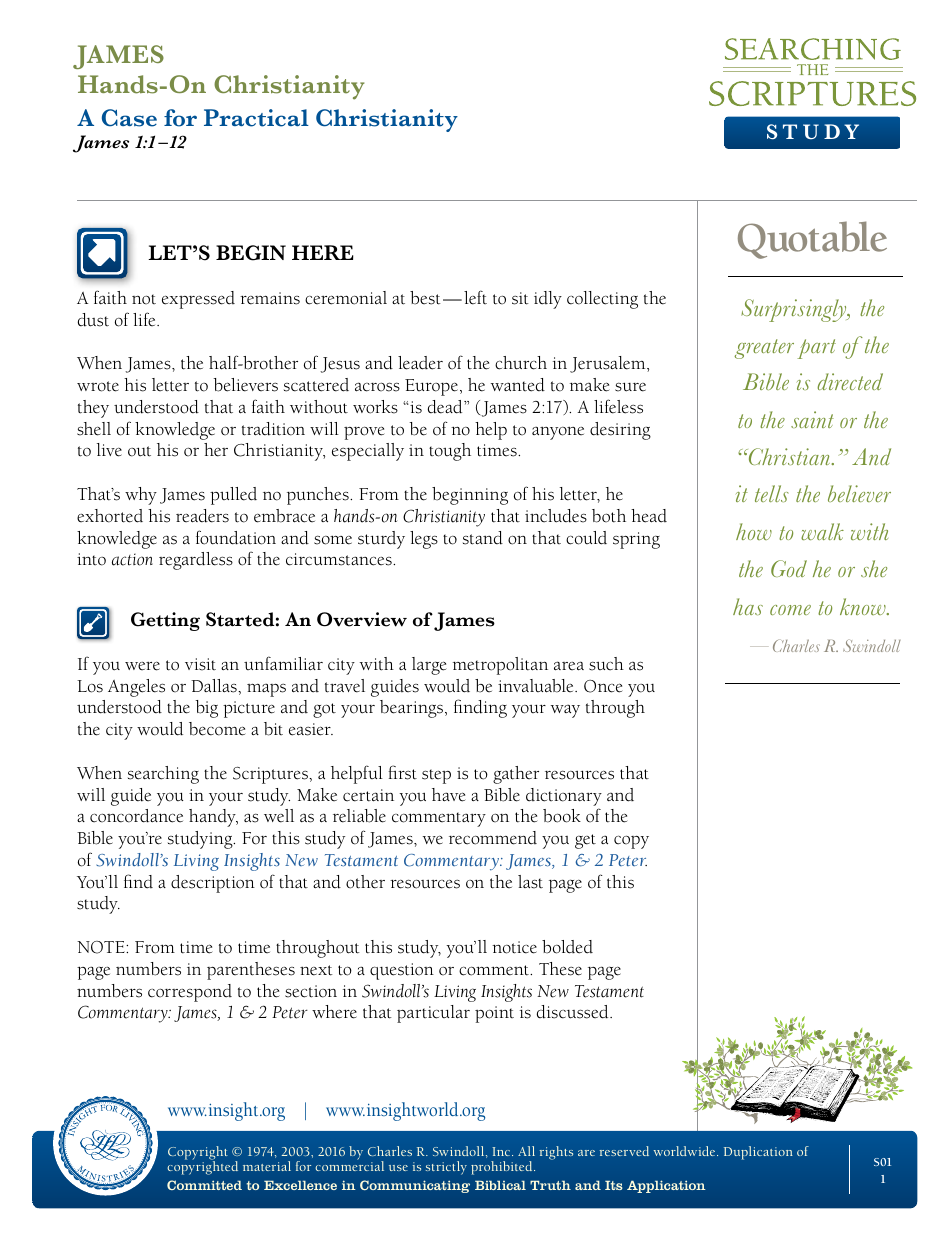  What do you see at coordinates (772, 493) in the page?
I see `tells` at bounding box center [772, 493].
